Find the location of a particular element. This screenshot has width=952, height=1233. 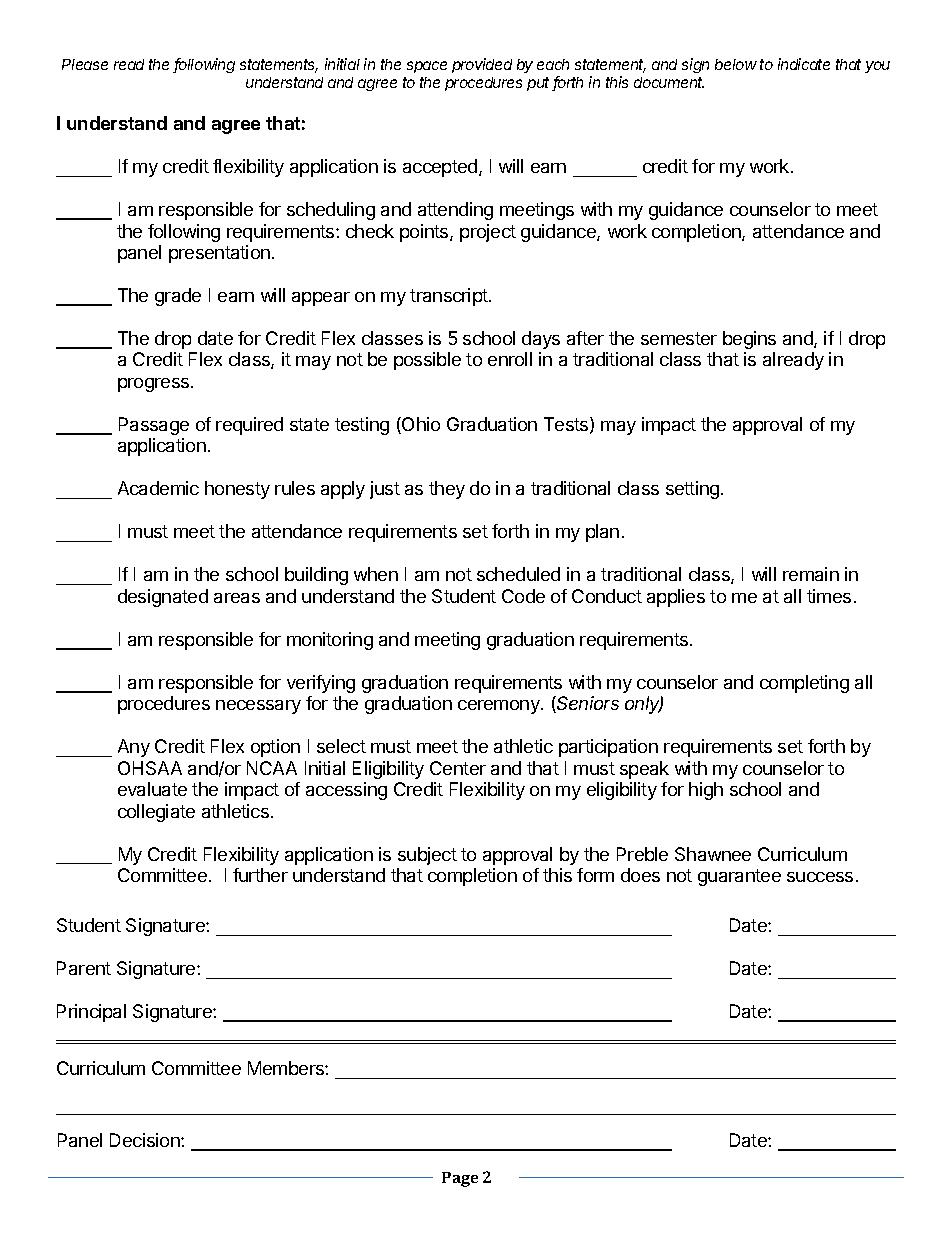

Decision is located at coordinates (146, 1140).
